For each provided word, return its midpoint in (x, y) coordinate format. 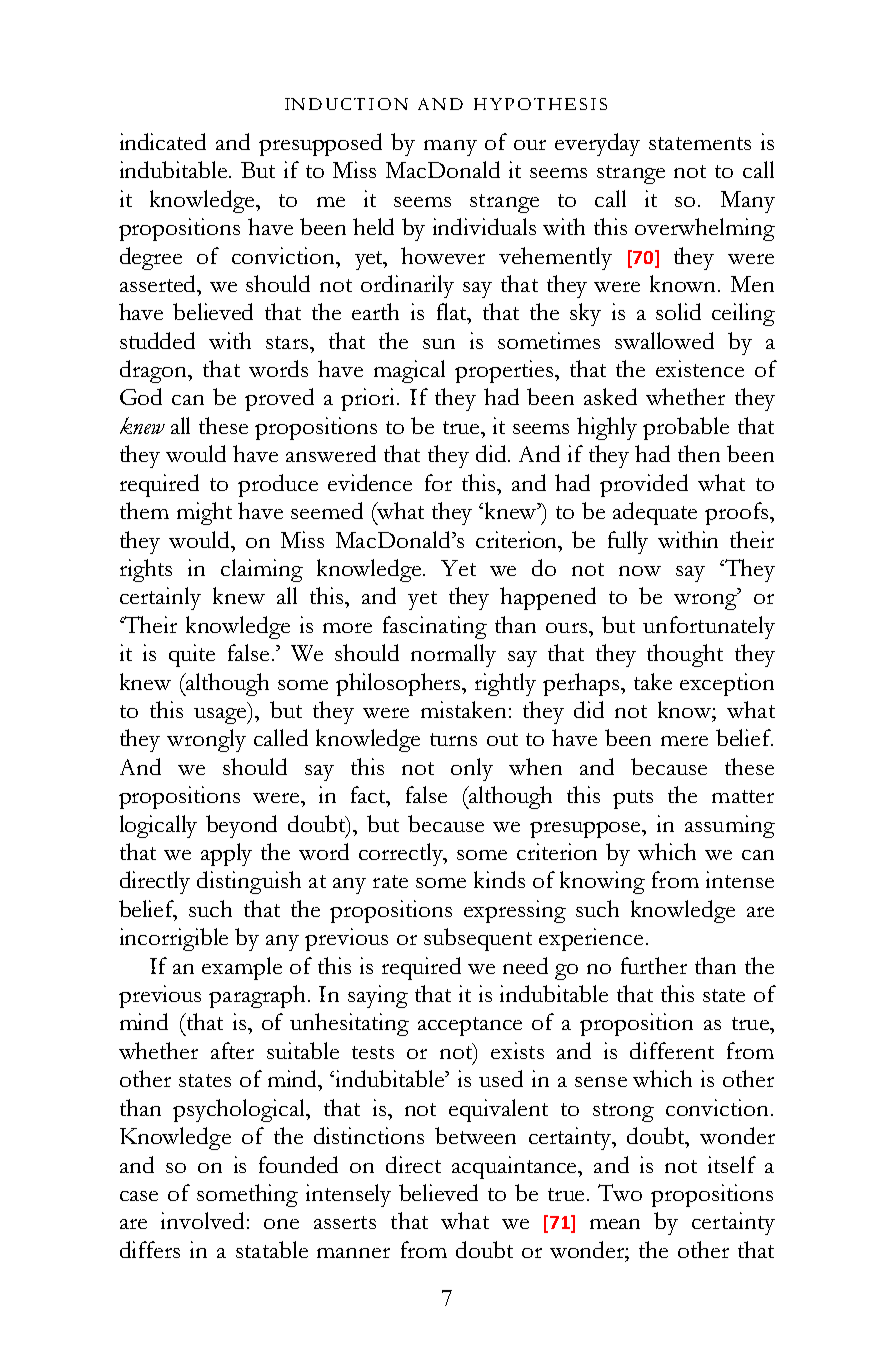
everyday (597, 144)
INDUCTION (346, 104)
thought (685, 655)
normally (453, 655)
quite (192, 655)
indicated (163, 141)
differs (150, 1249)
